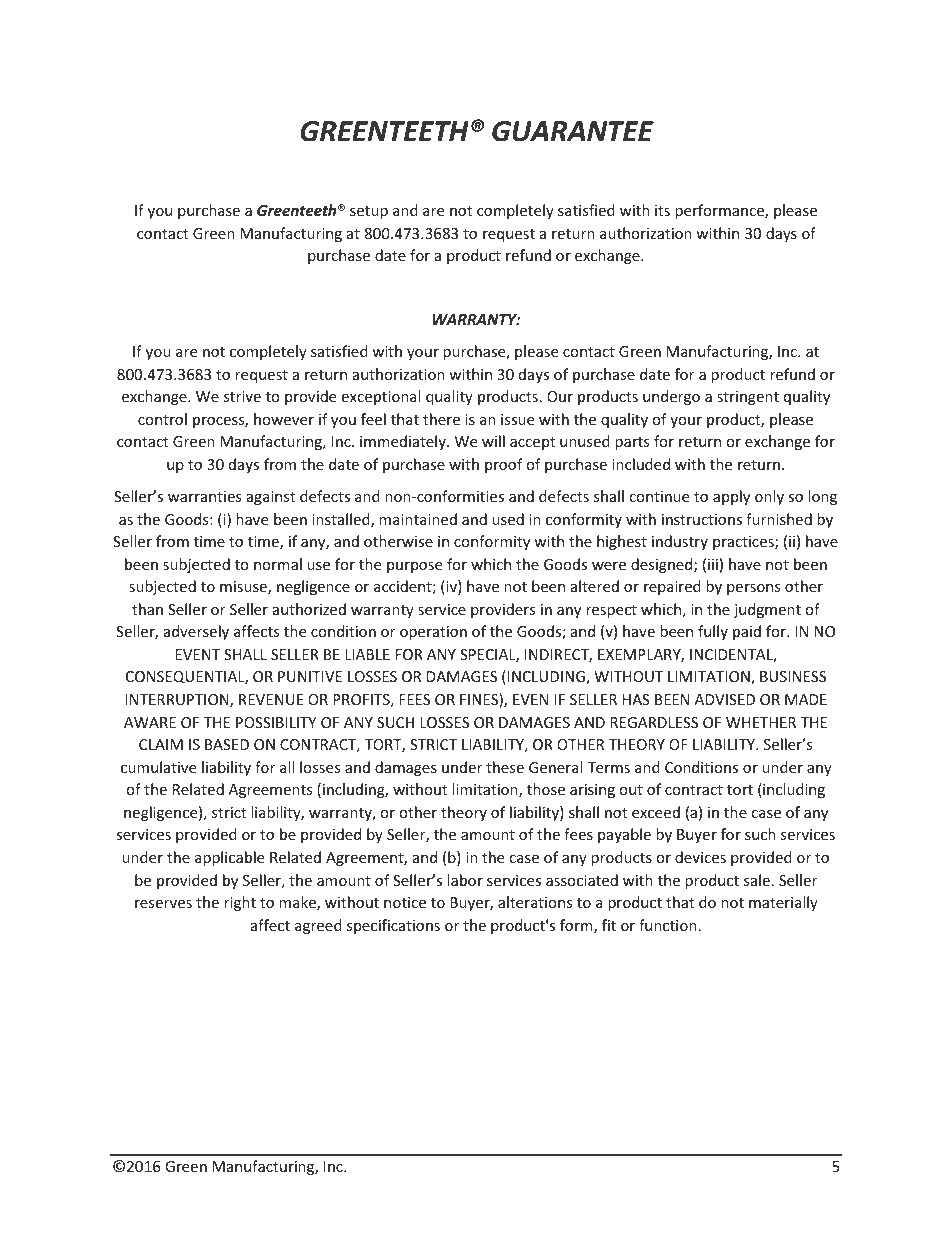 The image size is (952, 1233). Describe the element at coordinates (779, 519) in the screenshot. I see `furnished` at that location.
